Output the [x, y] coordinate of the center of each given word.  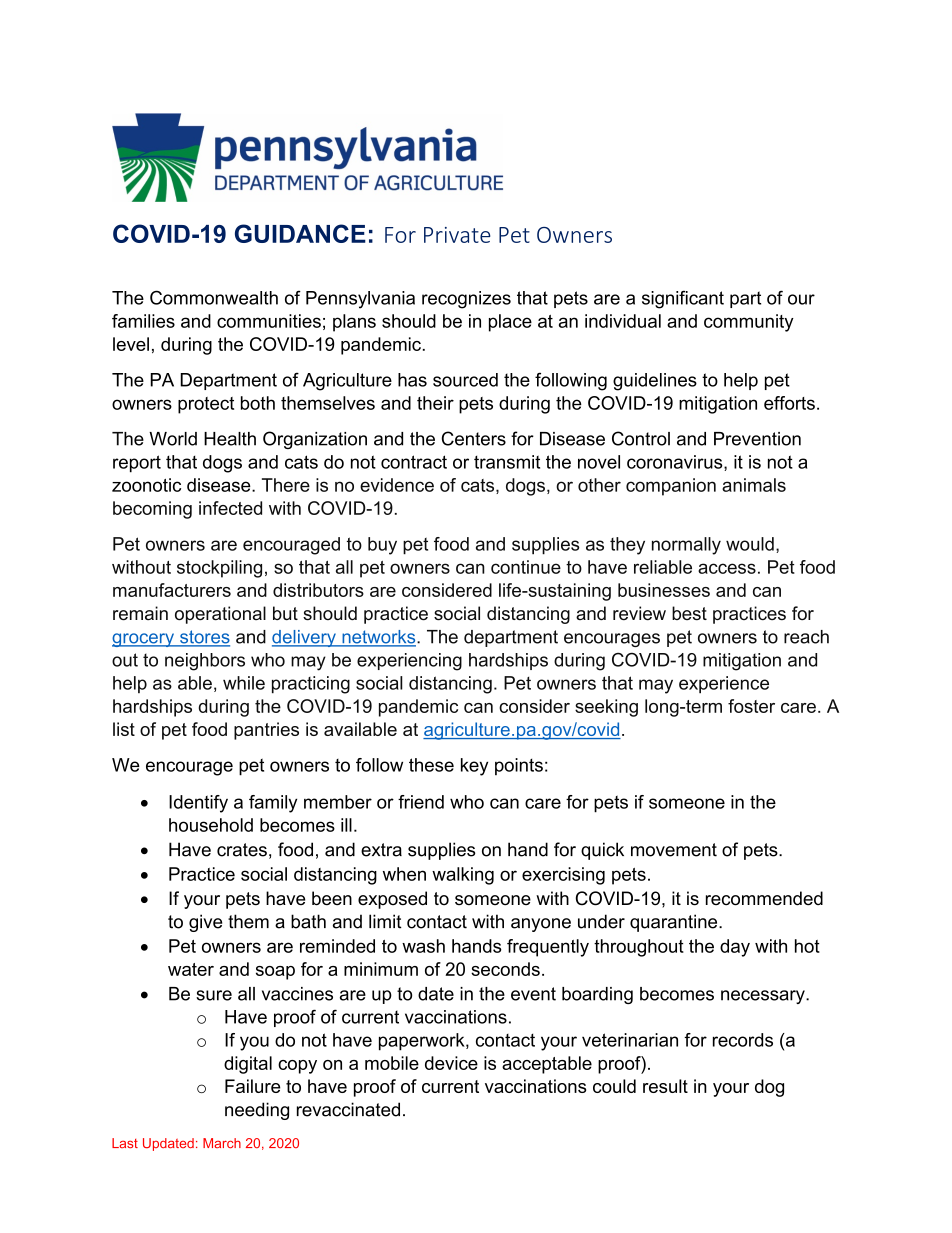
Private [457, 235]
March [222, 1143]
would [750, 544]
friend [421, 802]
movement [674, 850]
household [211, 825]
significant [683, 299]
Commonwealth [214, 297]
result [665, 1086]
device [451, 1063]
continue [526, 567]
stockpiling [219, 569]
